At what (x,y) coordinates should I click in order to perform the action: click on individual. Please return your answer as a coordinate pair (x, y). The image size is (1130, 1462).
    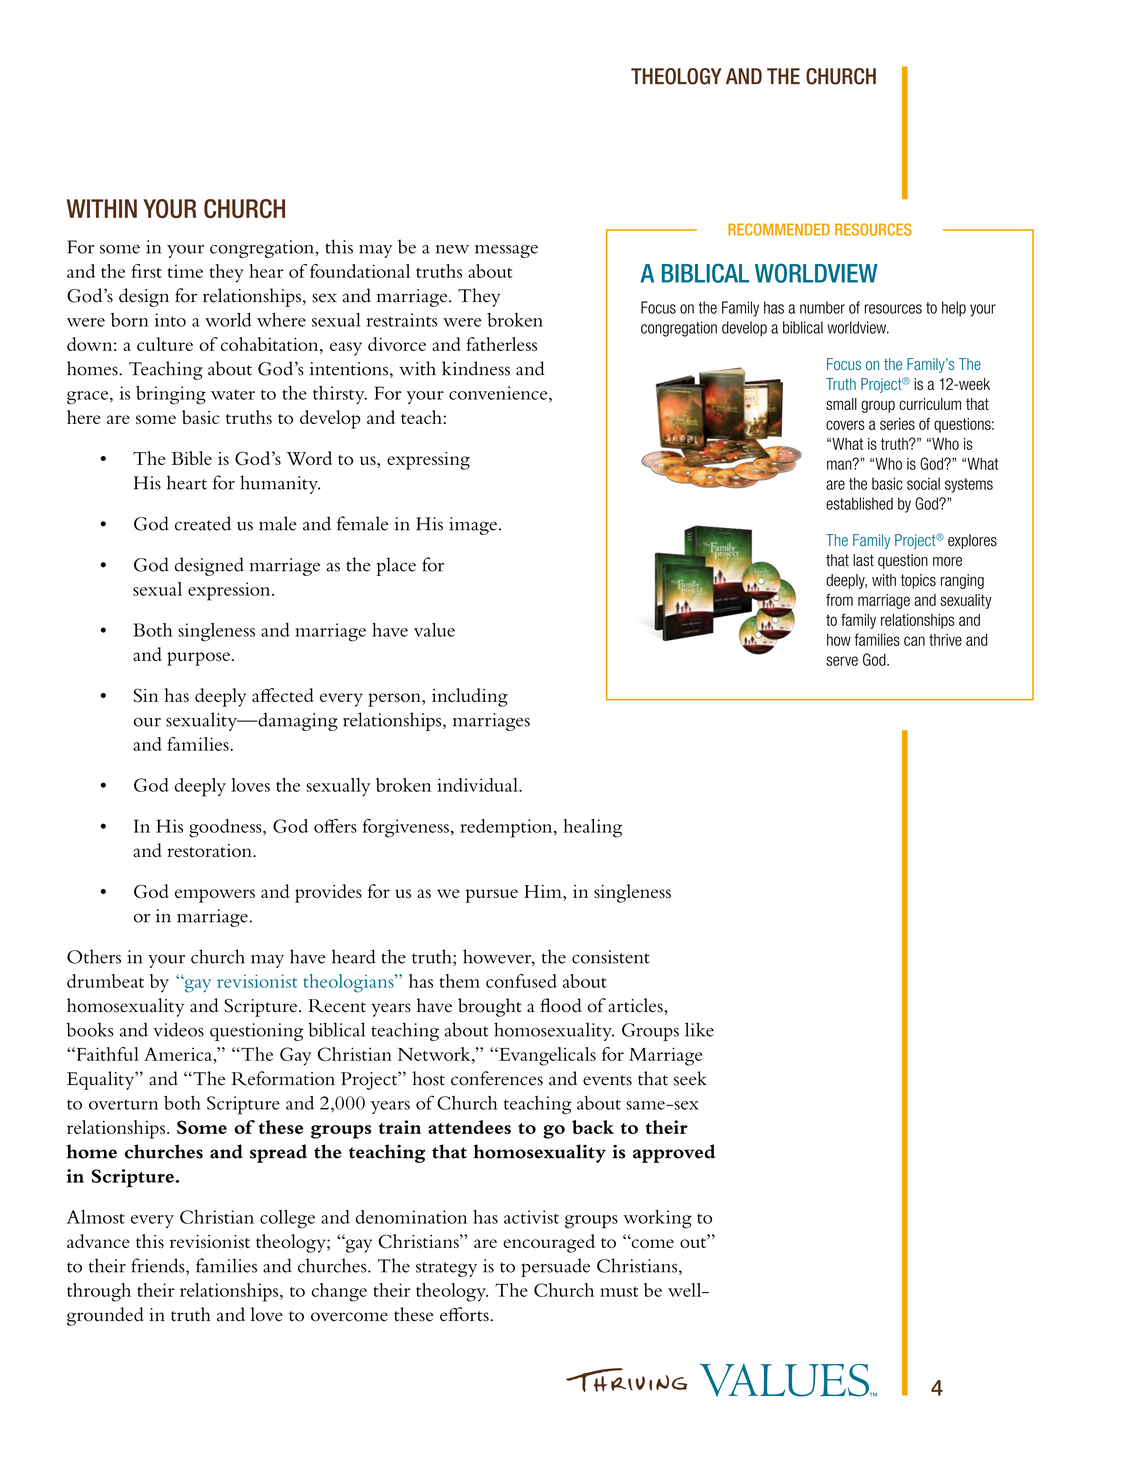
    Looking at the image, I should click on (478, 785).
